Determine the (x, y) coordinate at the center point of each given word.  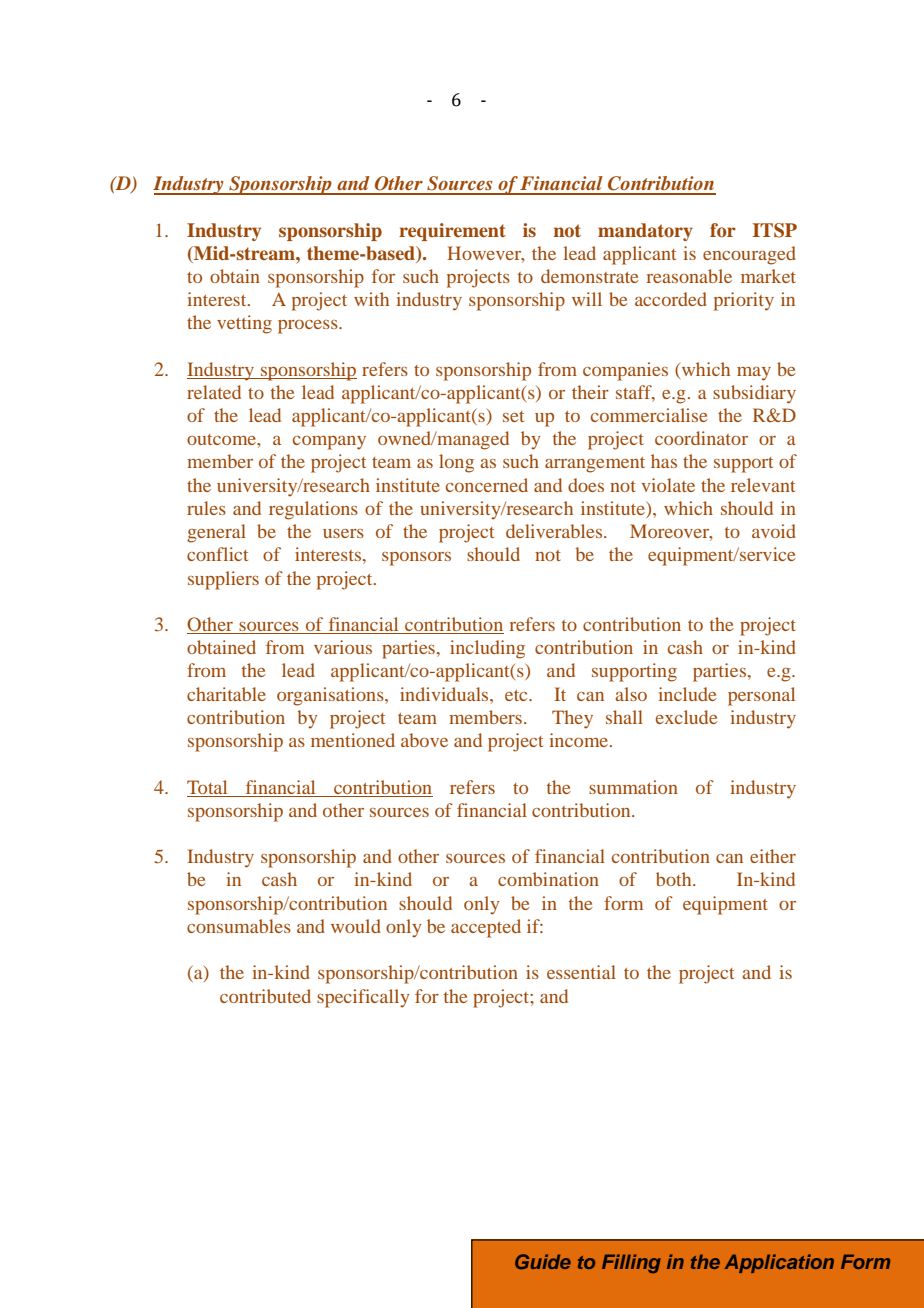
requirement (452, 232)
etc (517, 695)
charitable (226, 694)
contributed (265, 996)
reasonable (689, 276)
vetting (244, 324)
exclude (687, 717)
